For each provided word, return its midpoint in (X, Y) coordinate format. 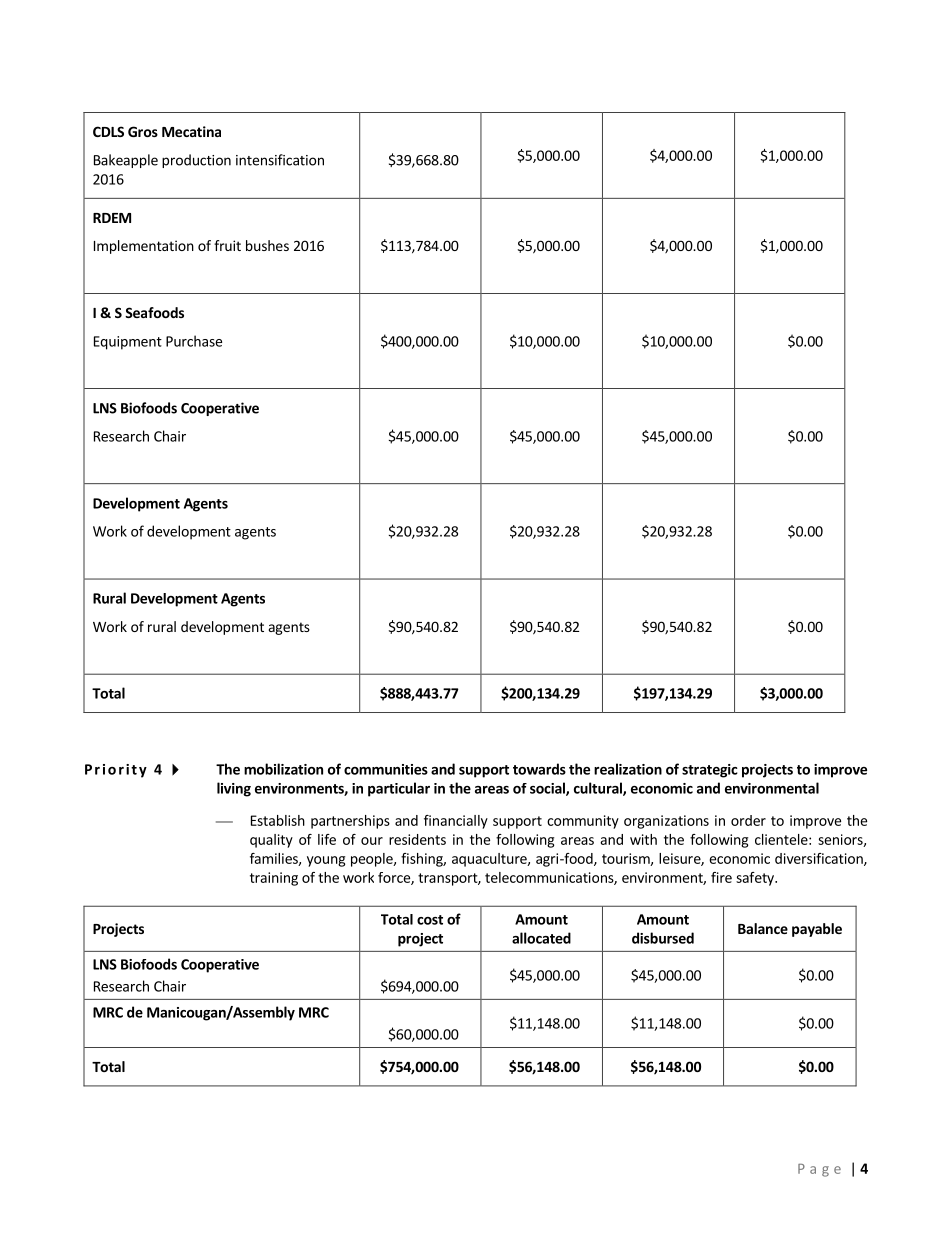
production (196, 161)
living (234, 789)
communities (386, 769)
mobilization (283, 769)
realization (628, 769)
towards (539, 769)
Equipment (128, 343)
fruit (227, 245)
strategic (710, 771)
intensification (280, 160)
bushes (267, 245)
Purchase (194, 341)
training (274, 879)
